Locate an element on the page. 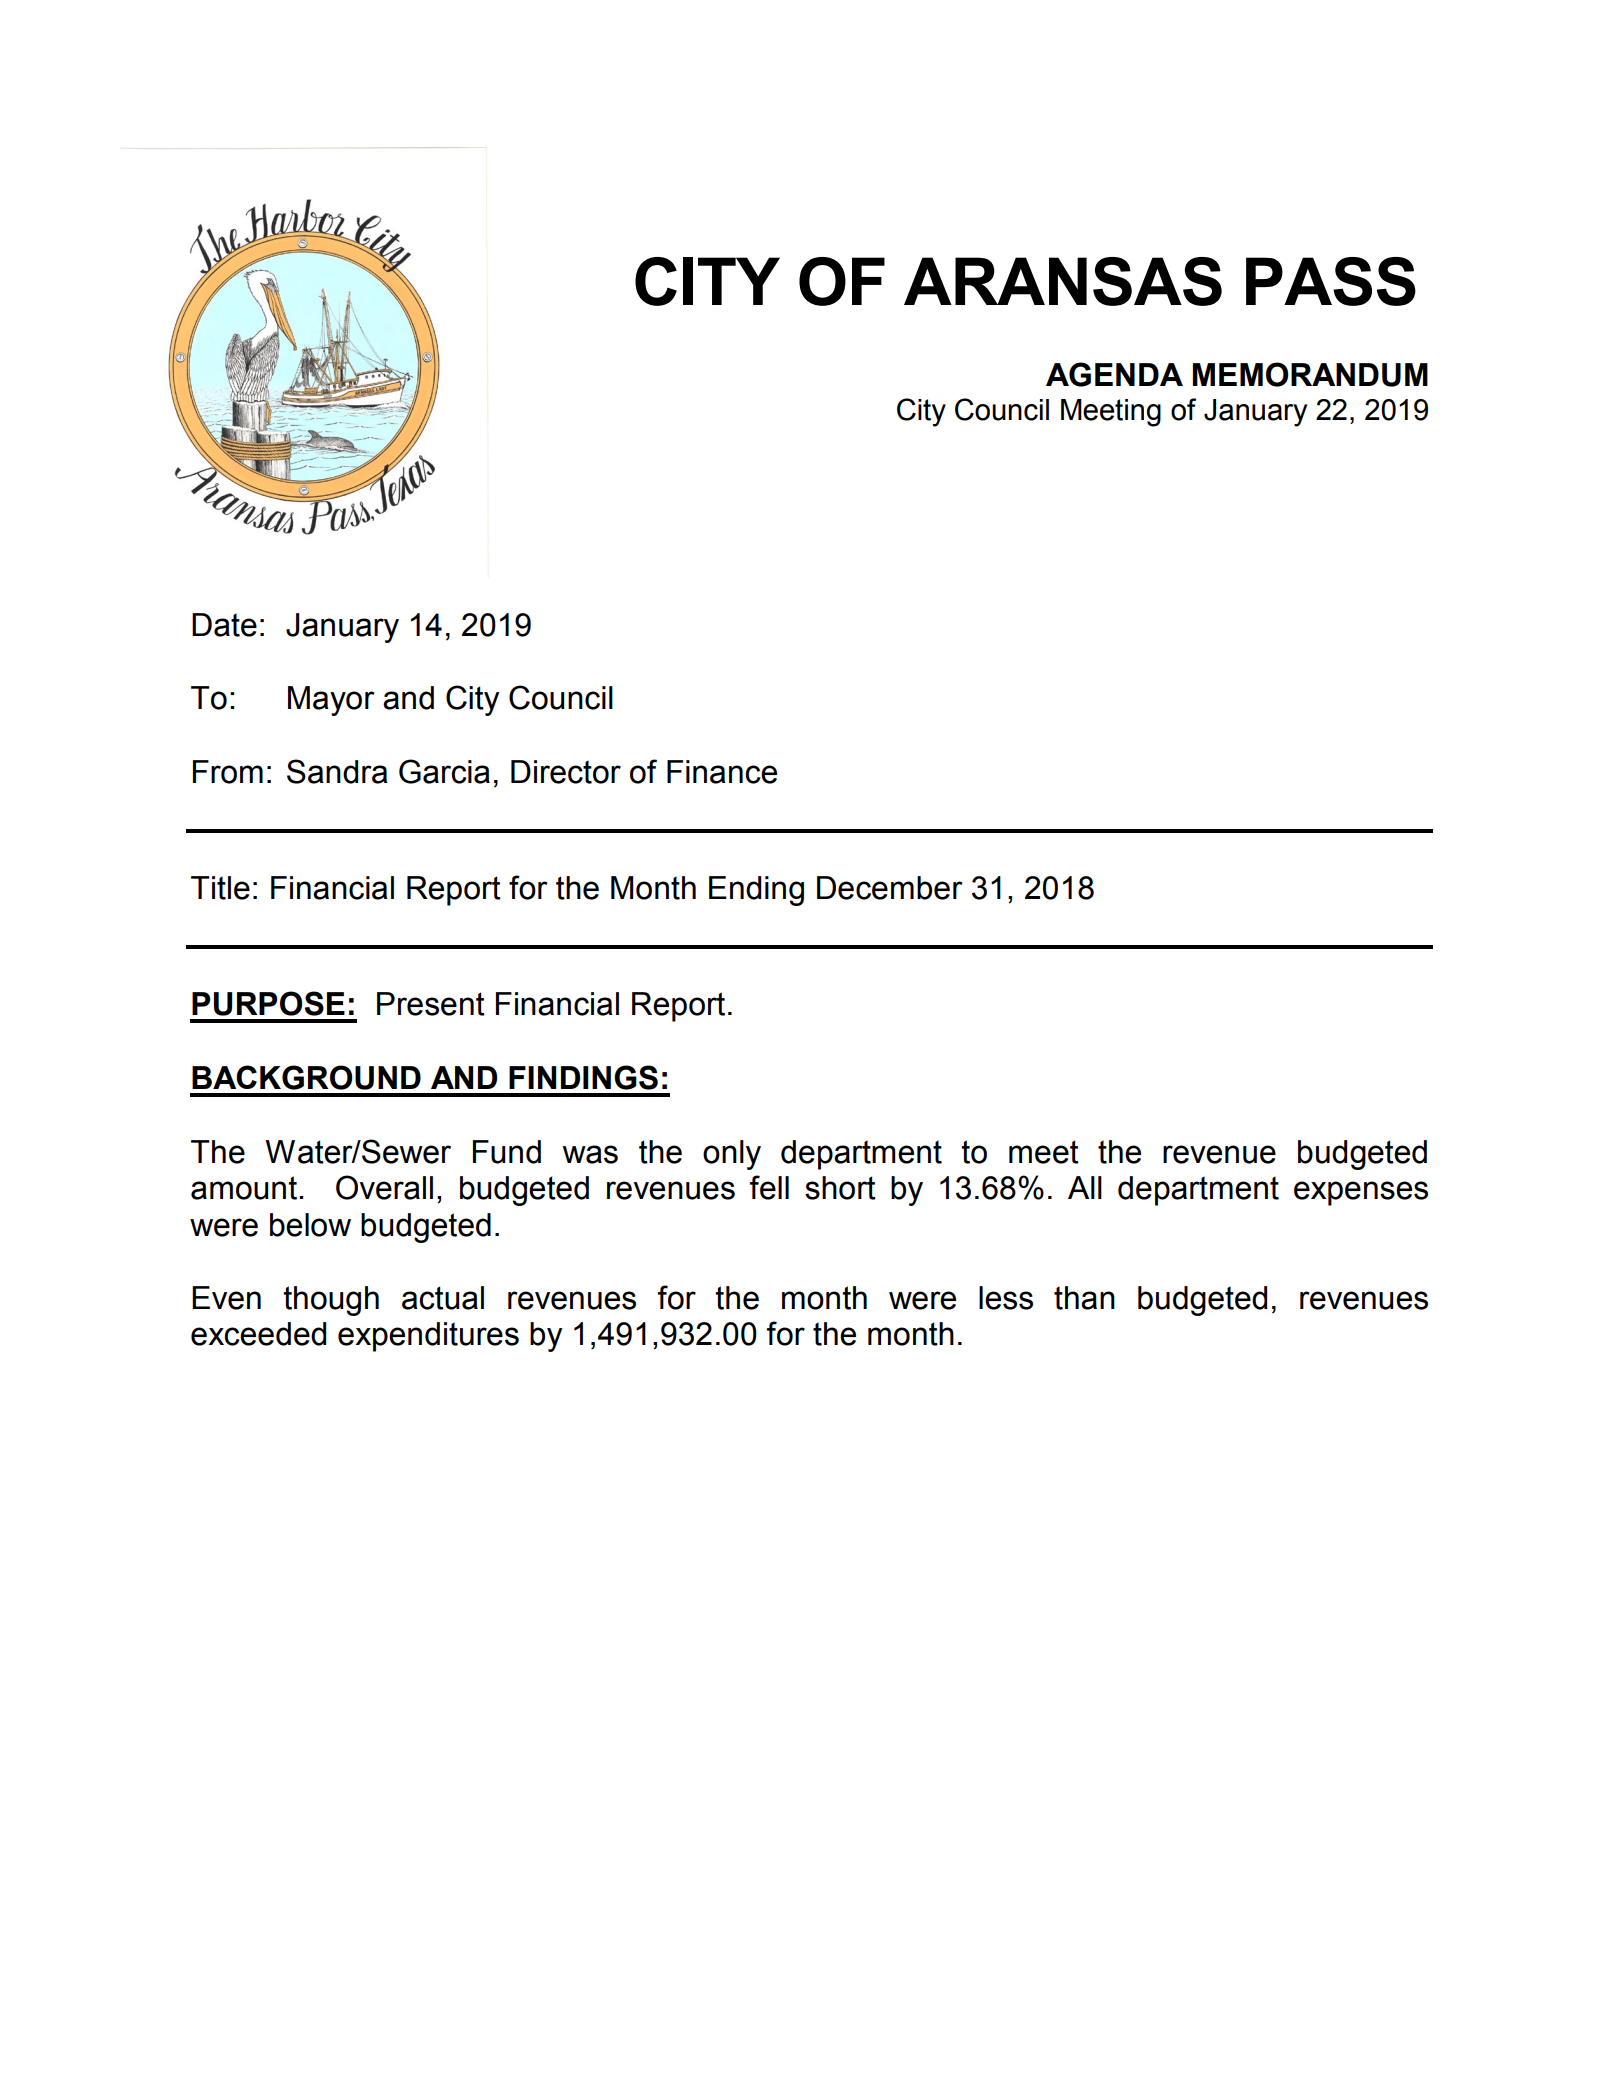 The width and height of the image is (1620, 2097). MEMORANDUM is located at coordinates (1310, 374).
